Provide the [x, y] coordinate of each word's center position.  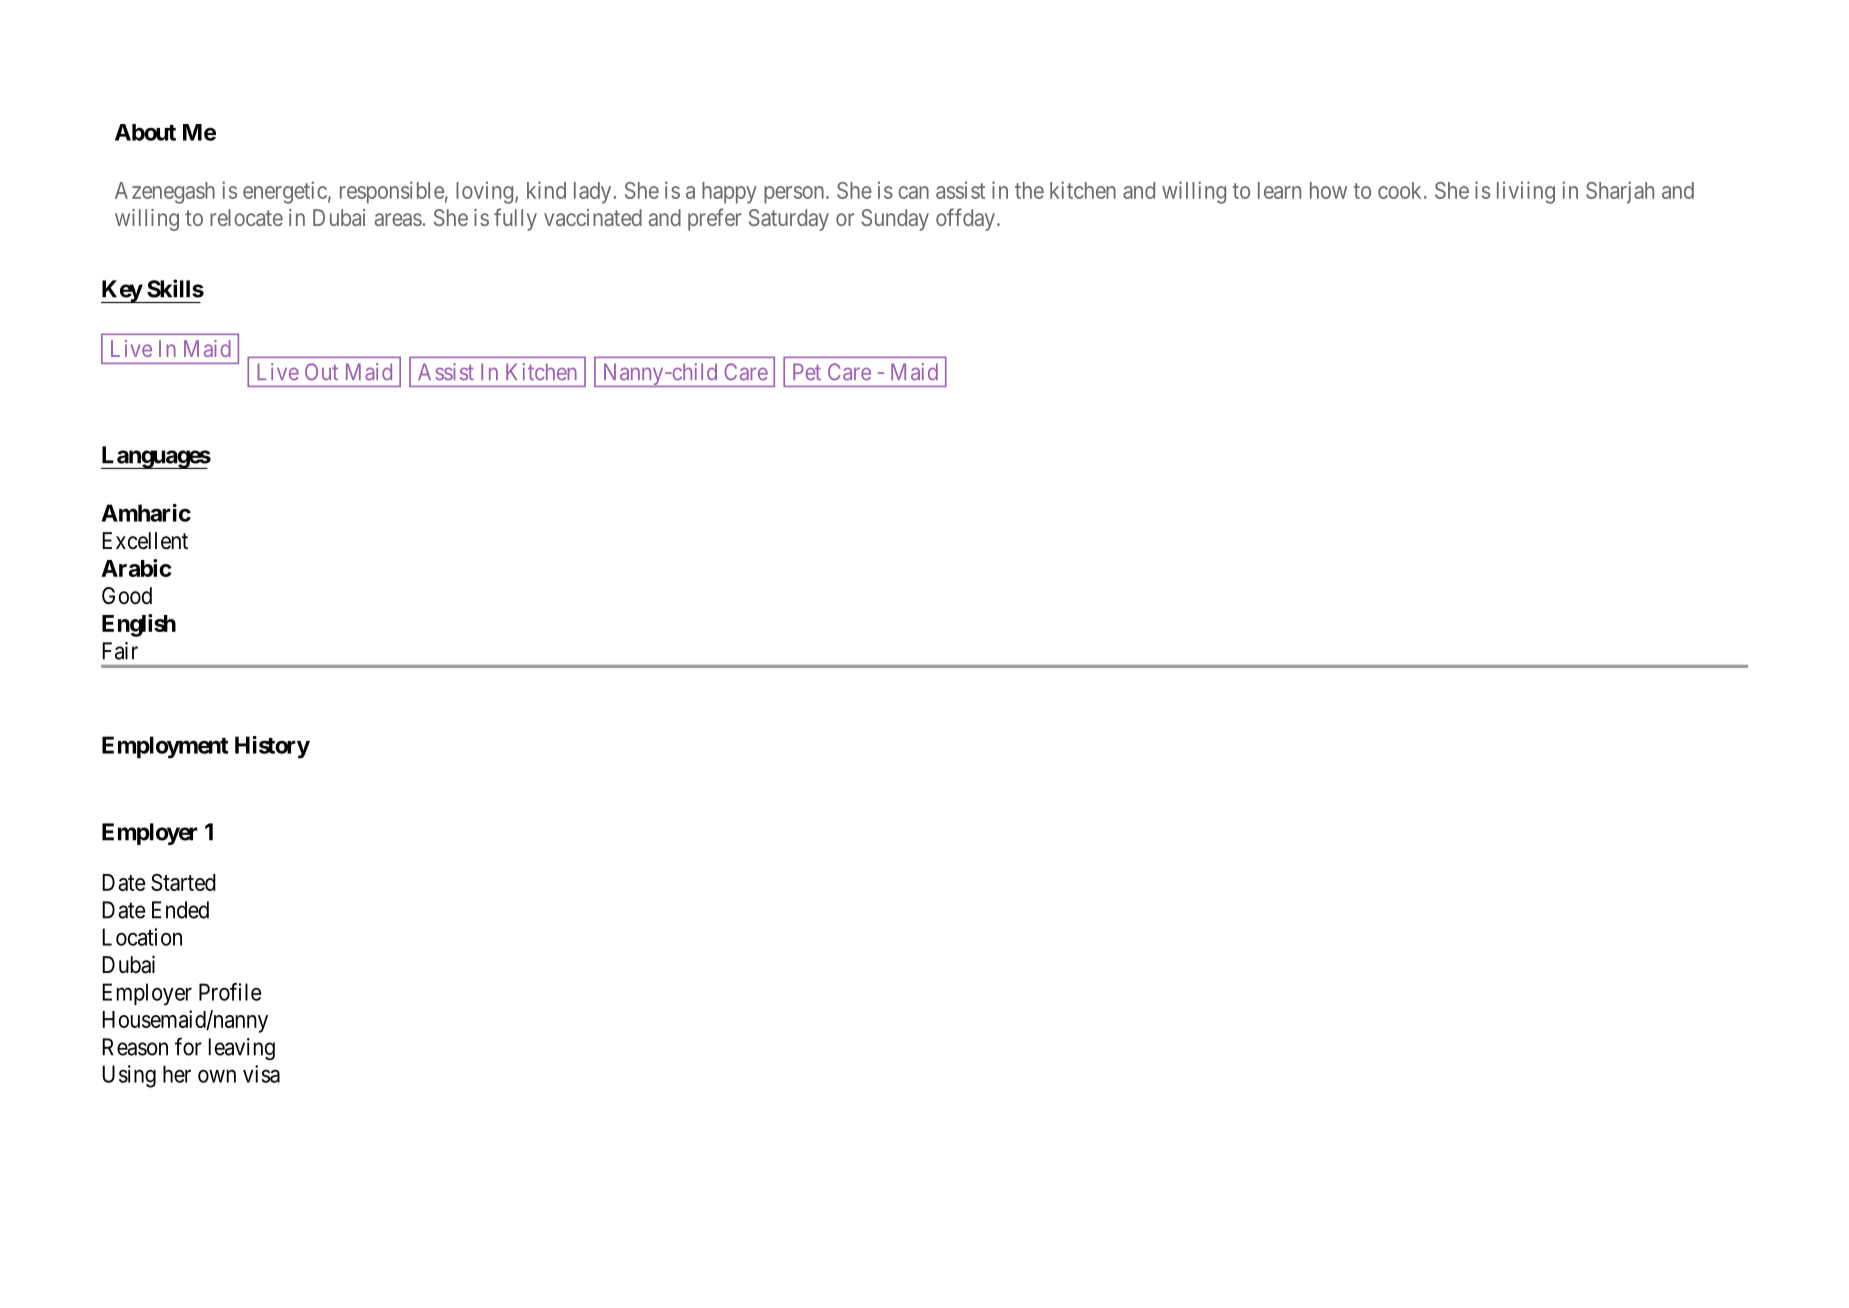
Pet [807, 372]
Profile [230, 992]
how [1328, 190]
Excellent [145, 541]
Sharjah [1620, 192]
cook [1401, 190]
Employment [165, 747]
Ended [180, 910]
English [139, 625]
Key [122, 291]
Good [127, 596]
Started [183, 882]
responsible [392, 192]
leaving [242, 1049]
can [913, 192]
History [272, 747]
